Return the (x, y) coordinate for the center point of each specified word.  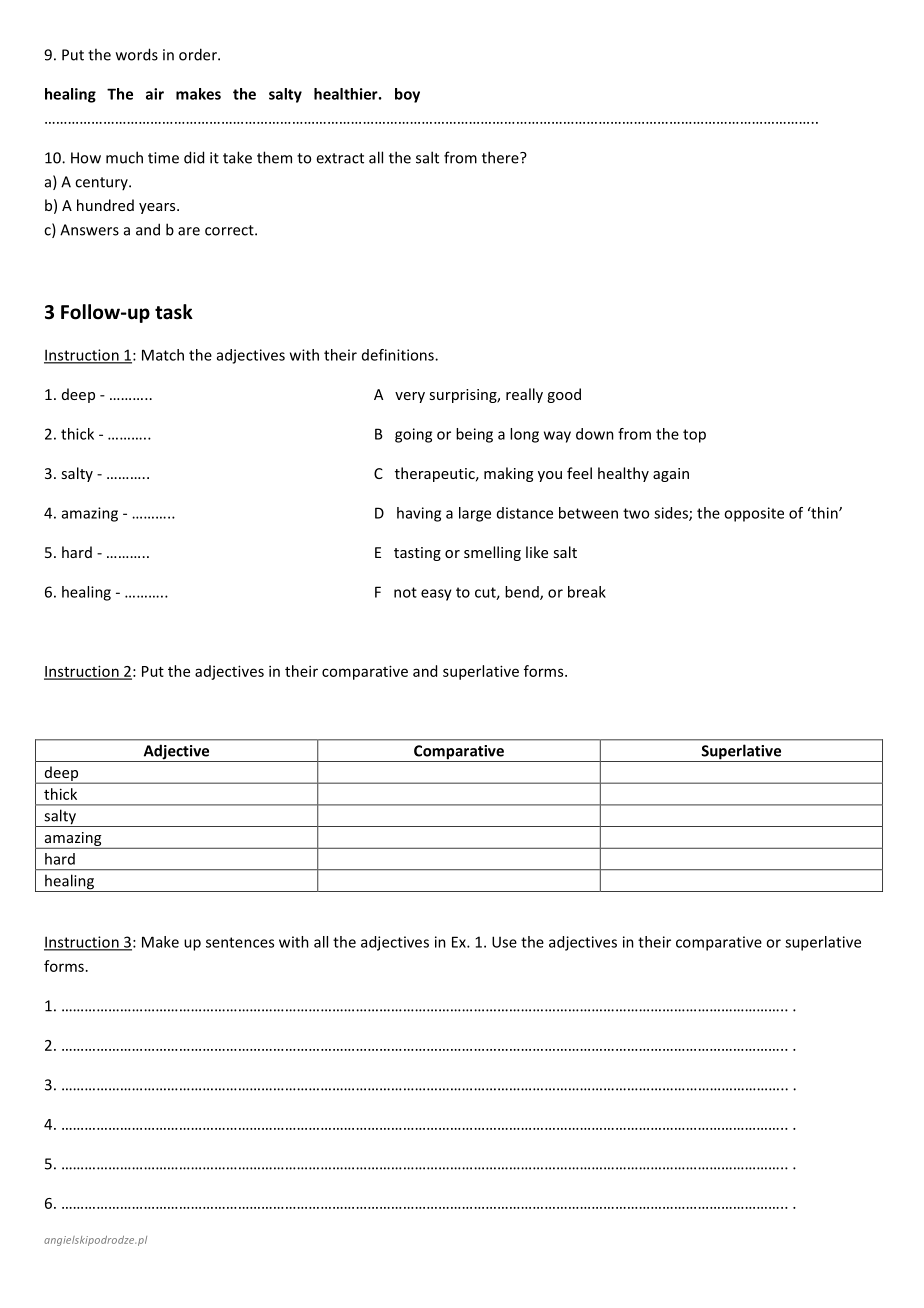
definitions (399, 355)
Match (163, 355)
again (671, 475)
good (564, 395)
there (501, 157)
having (419, 514)
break (587, 592)
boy (407, 95)
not (405, 592)
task (174, 312)
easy (436, 595)
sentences (240, 942)
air (155, 94)
